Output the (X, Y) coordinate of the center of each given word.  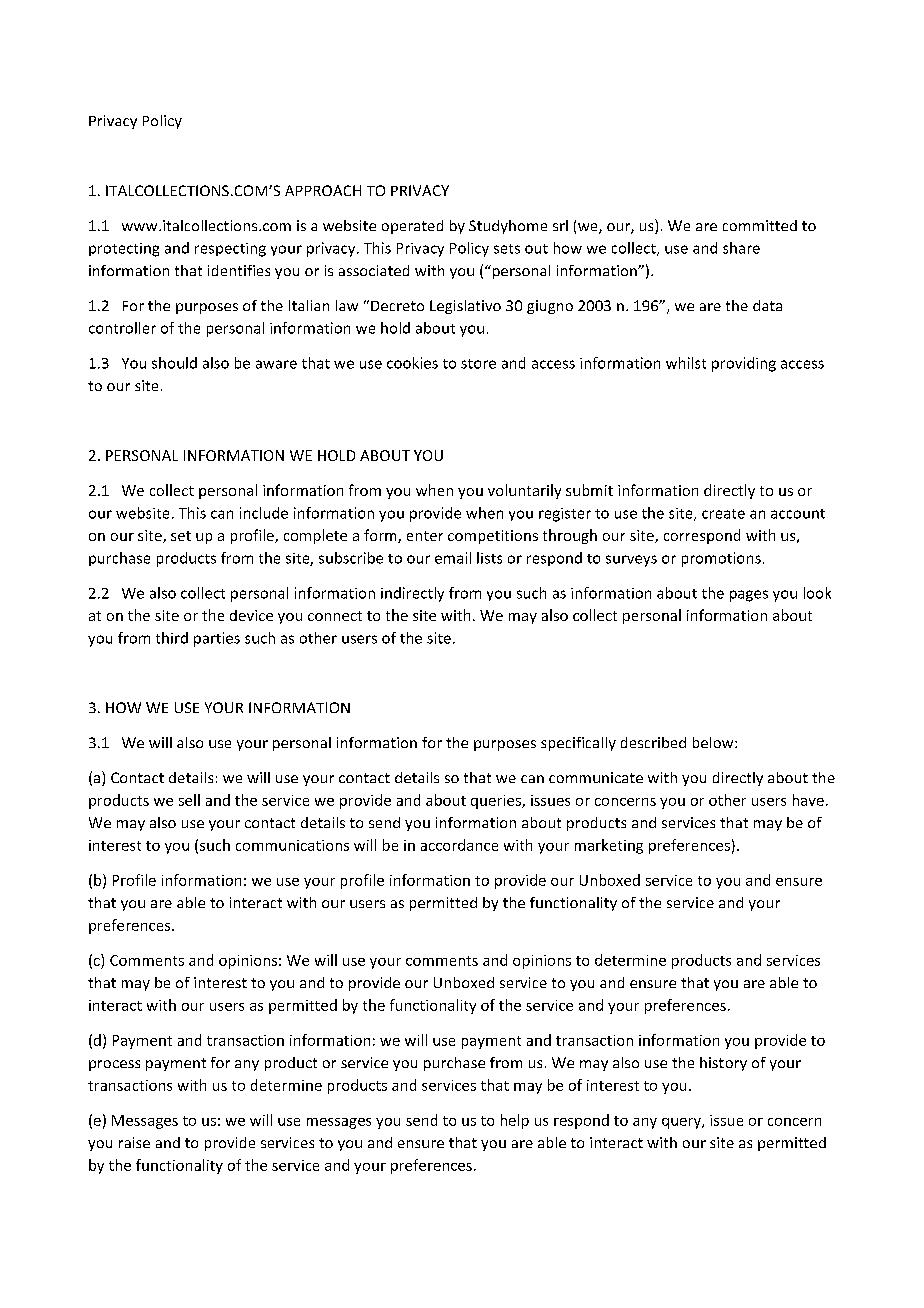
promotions (721, 559)
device (251, 615)
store (478, 364)
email (453, 558)
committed (760, 225)
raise (134, 1142)
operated (412, 227)
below (714, 742)
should (174, 363)
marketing (609, 846)
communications (292, 845)
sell (189, 800)
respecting (230, 250)
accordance (459, 845)
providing (744, 364)
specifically (578, 744)
